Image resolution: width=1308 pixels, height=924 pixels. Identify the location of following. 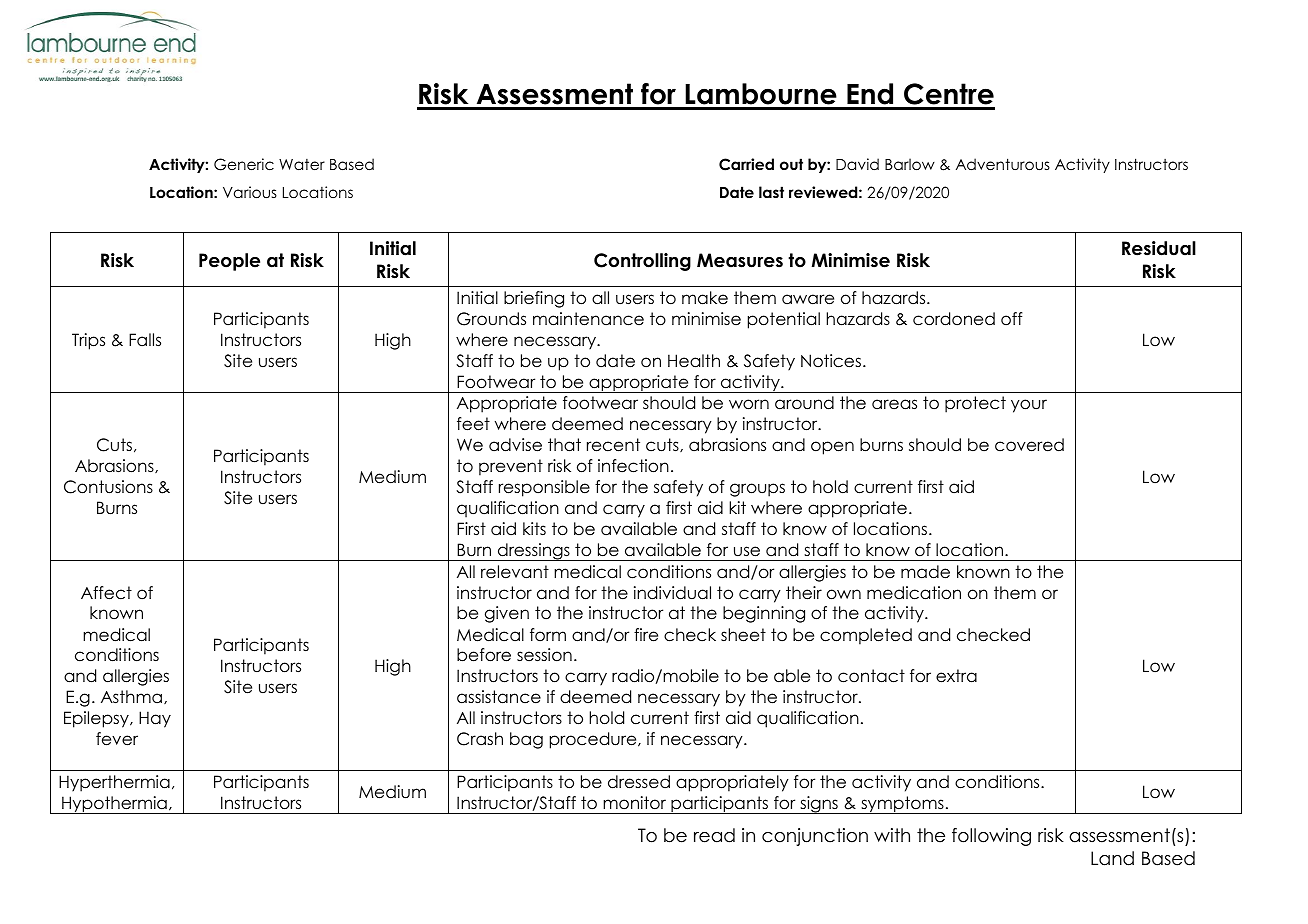
(991, 837).
